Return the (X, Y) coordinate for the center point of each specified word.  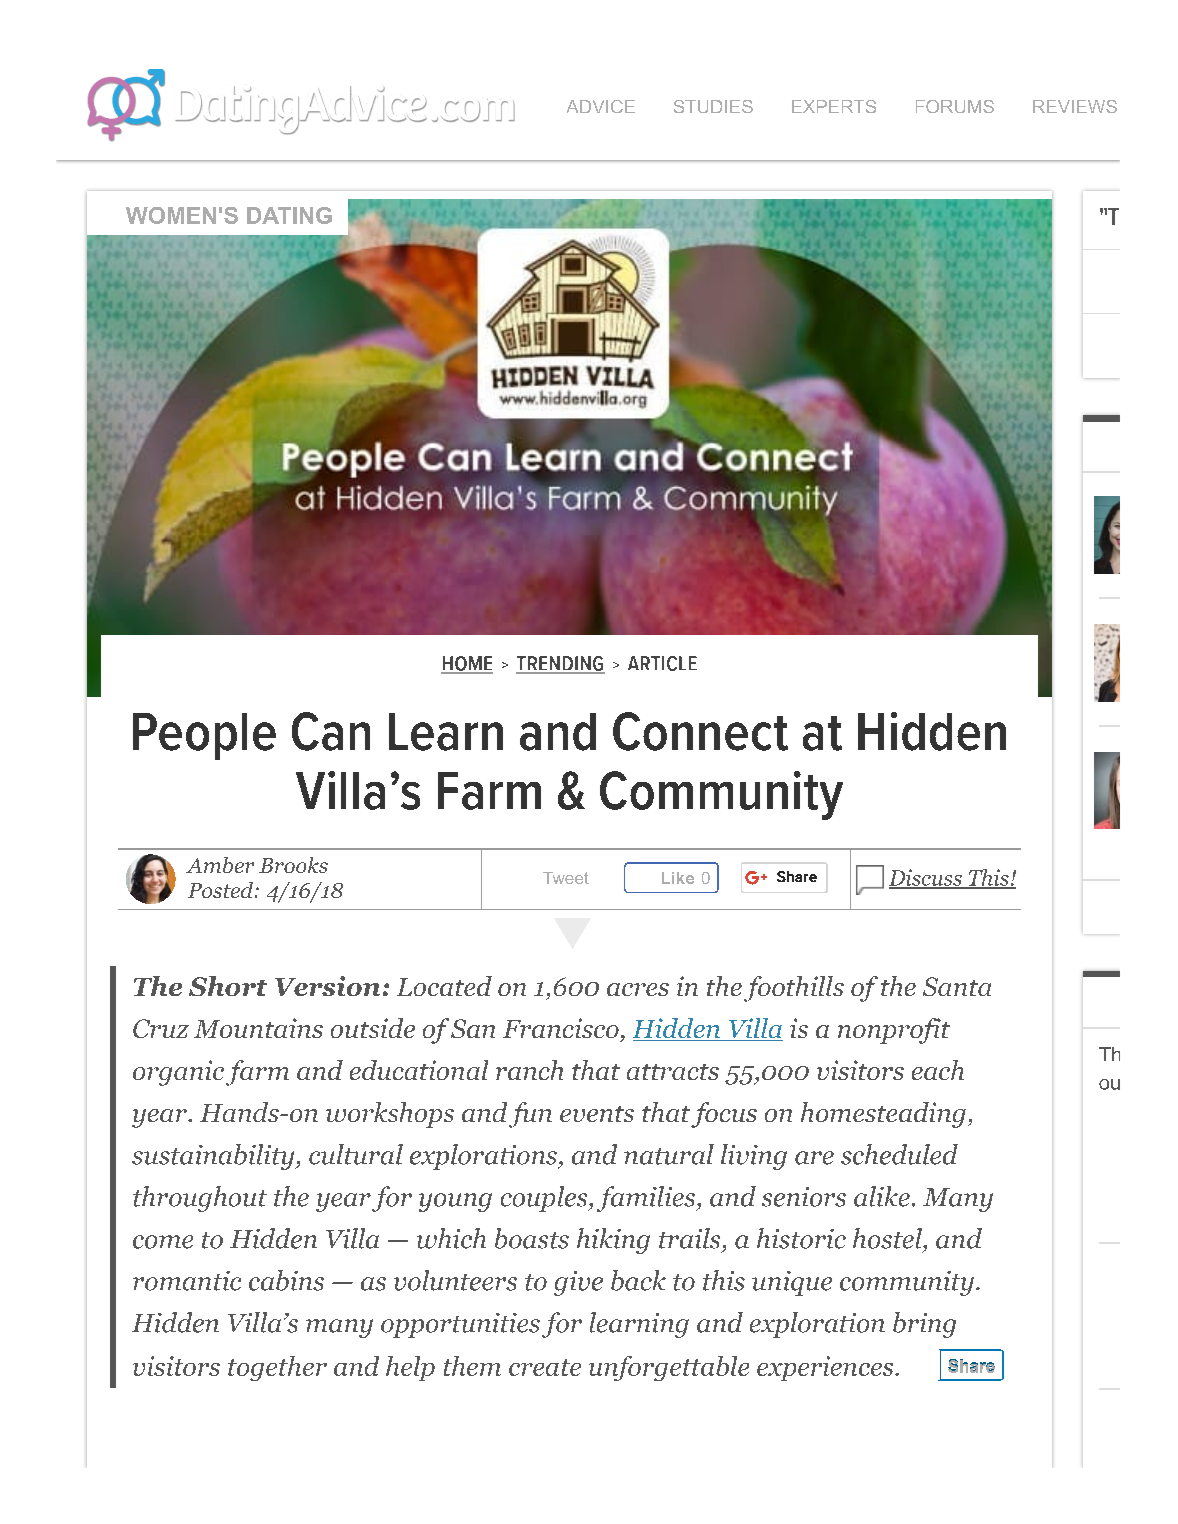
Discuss (926, 878)
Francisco (561, 1028)
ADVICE (601, 106)
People (204, 736)
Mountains (258, 1028)
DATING (289, 215)
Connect (700, 731)
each (938, 1070)
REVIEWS (1075, 106)
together (277, 1368)
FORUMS (955, 106)
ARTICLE (662, 663)
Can (331, 731)
